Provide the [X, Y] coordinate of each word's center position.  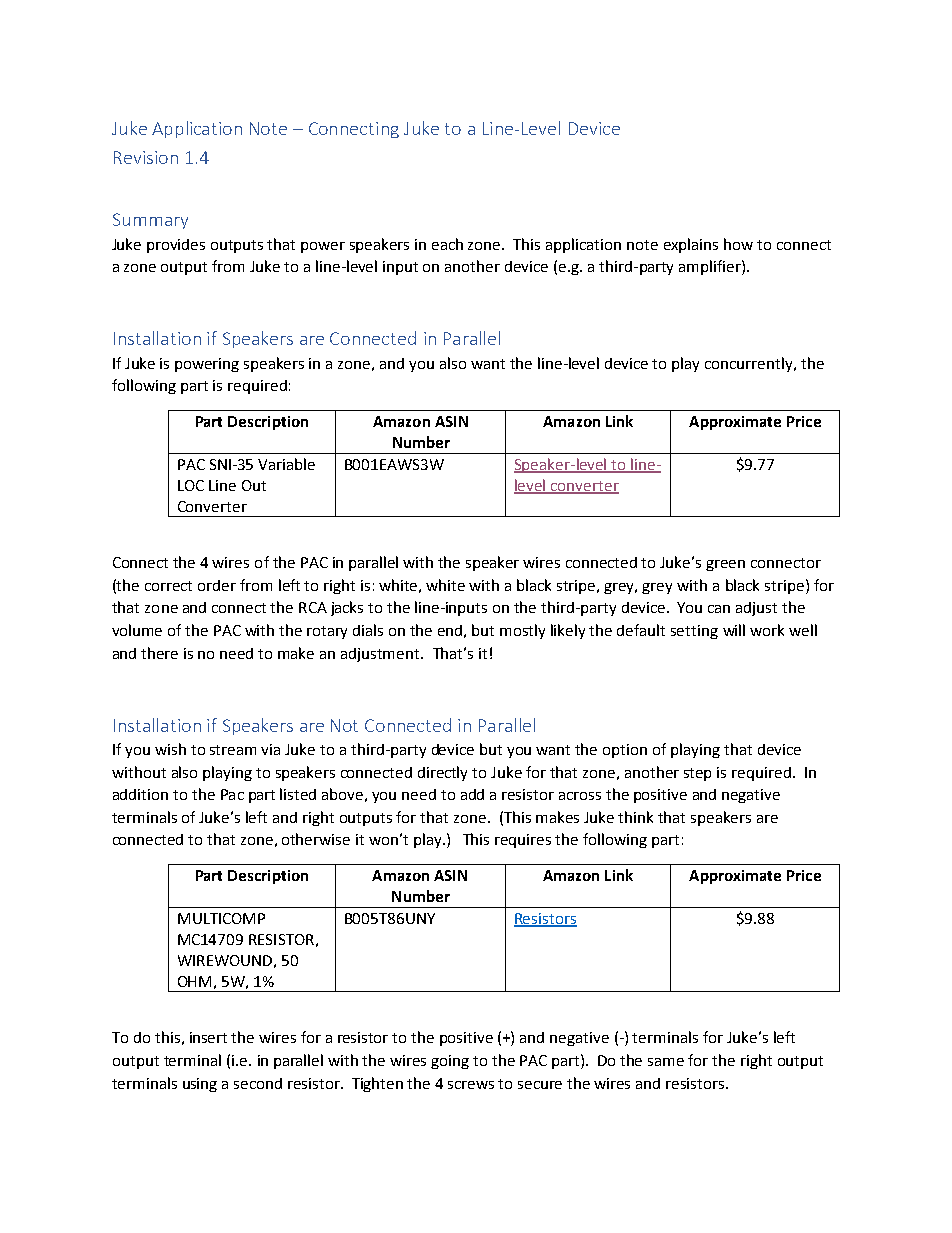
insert [208, 1037]
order [217, 585]
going [450, 1062]
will [734, 630]
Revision [146, 157]
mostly [522, 631]
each [447, 244]
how [738, 244]
